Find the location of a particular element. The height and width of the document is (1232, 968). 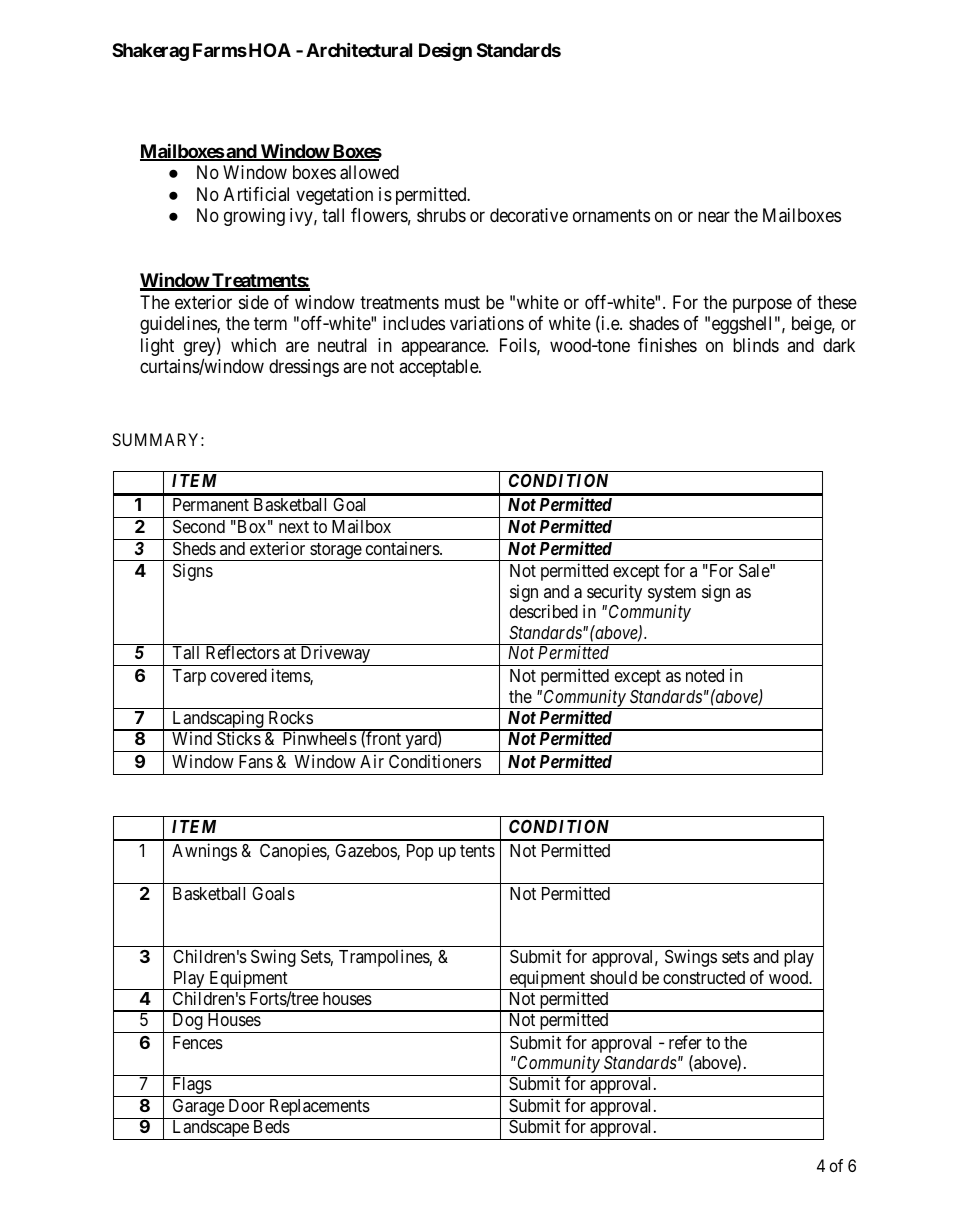

Architectural is located at coordinates (359, 49).
